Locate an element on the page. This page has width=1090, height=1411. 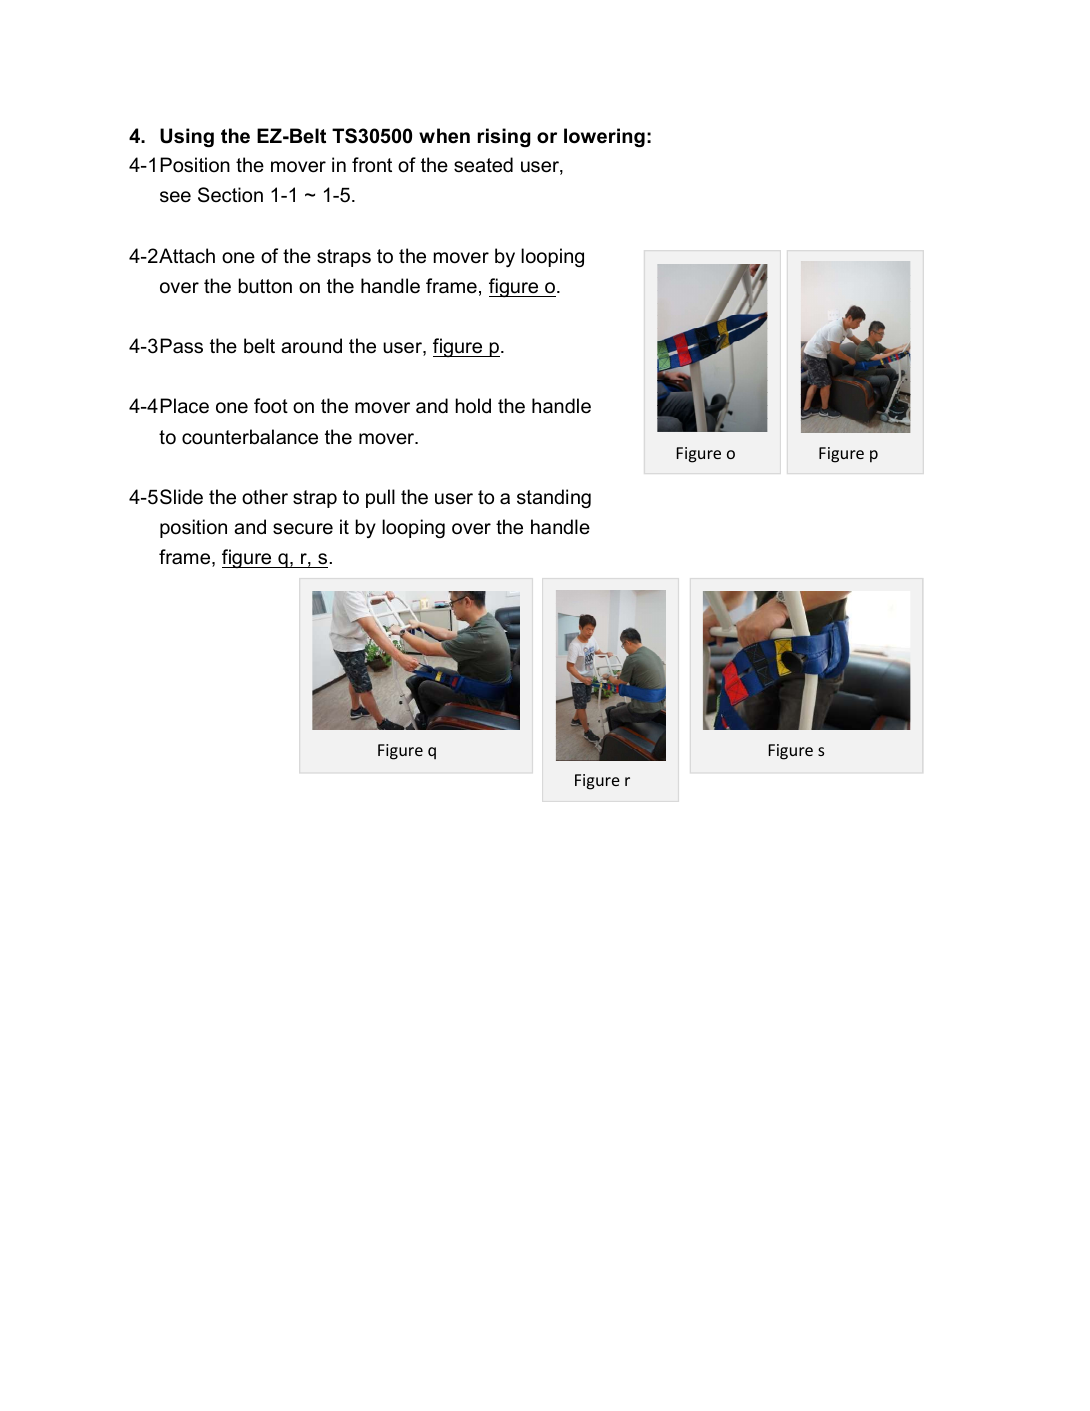
Pass is located at coordinates (181, 346).
